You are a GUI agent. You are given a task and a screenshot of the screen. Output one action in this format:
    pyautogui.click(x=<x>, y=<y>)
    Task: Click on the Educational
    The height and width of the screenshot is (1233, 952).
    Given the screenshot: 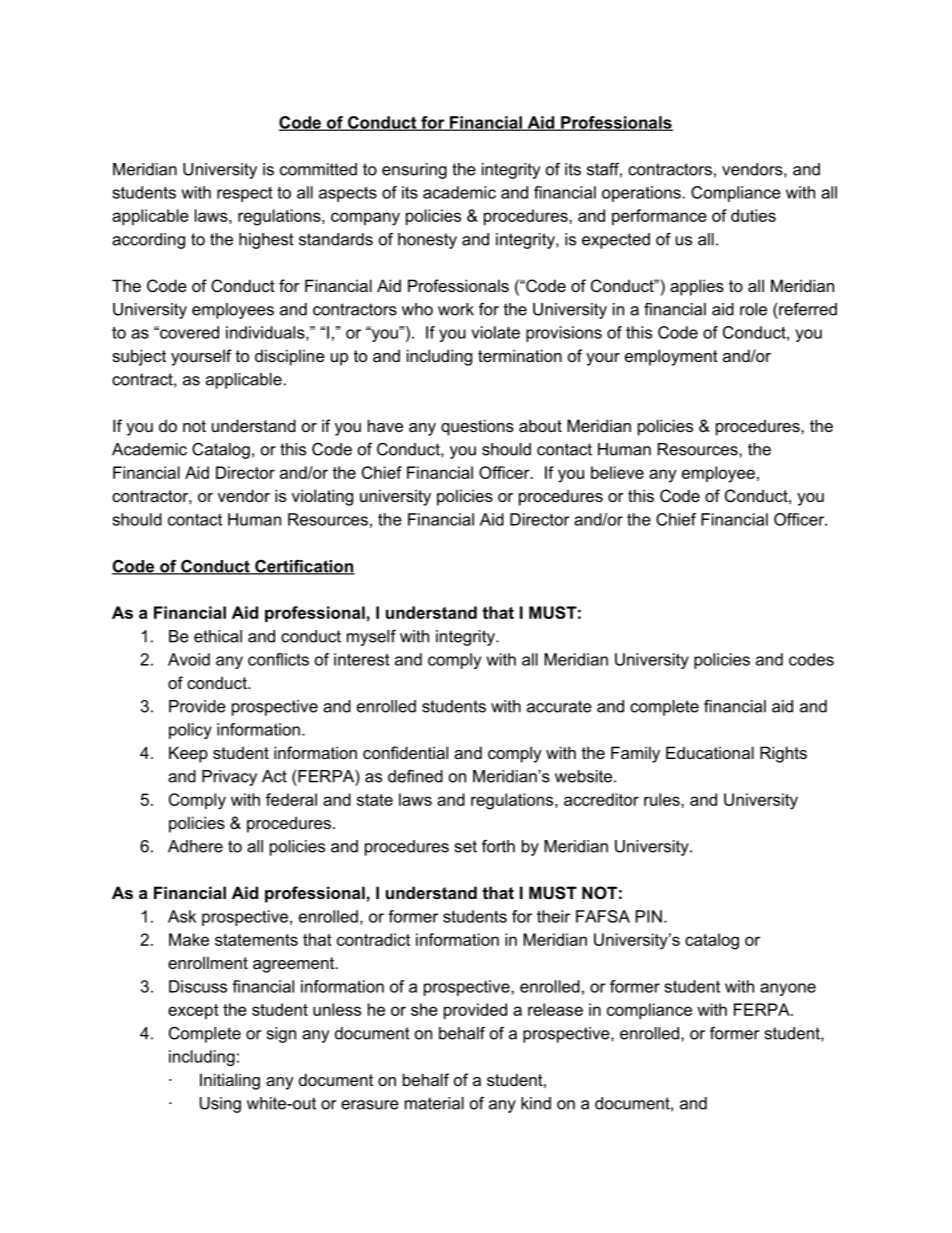 What is the action you would take?
    pyautogui.click(x=710, y=752)
